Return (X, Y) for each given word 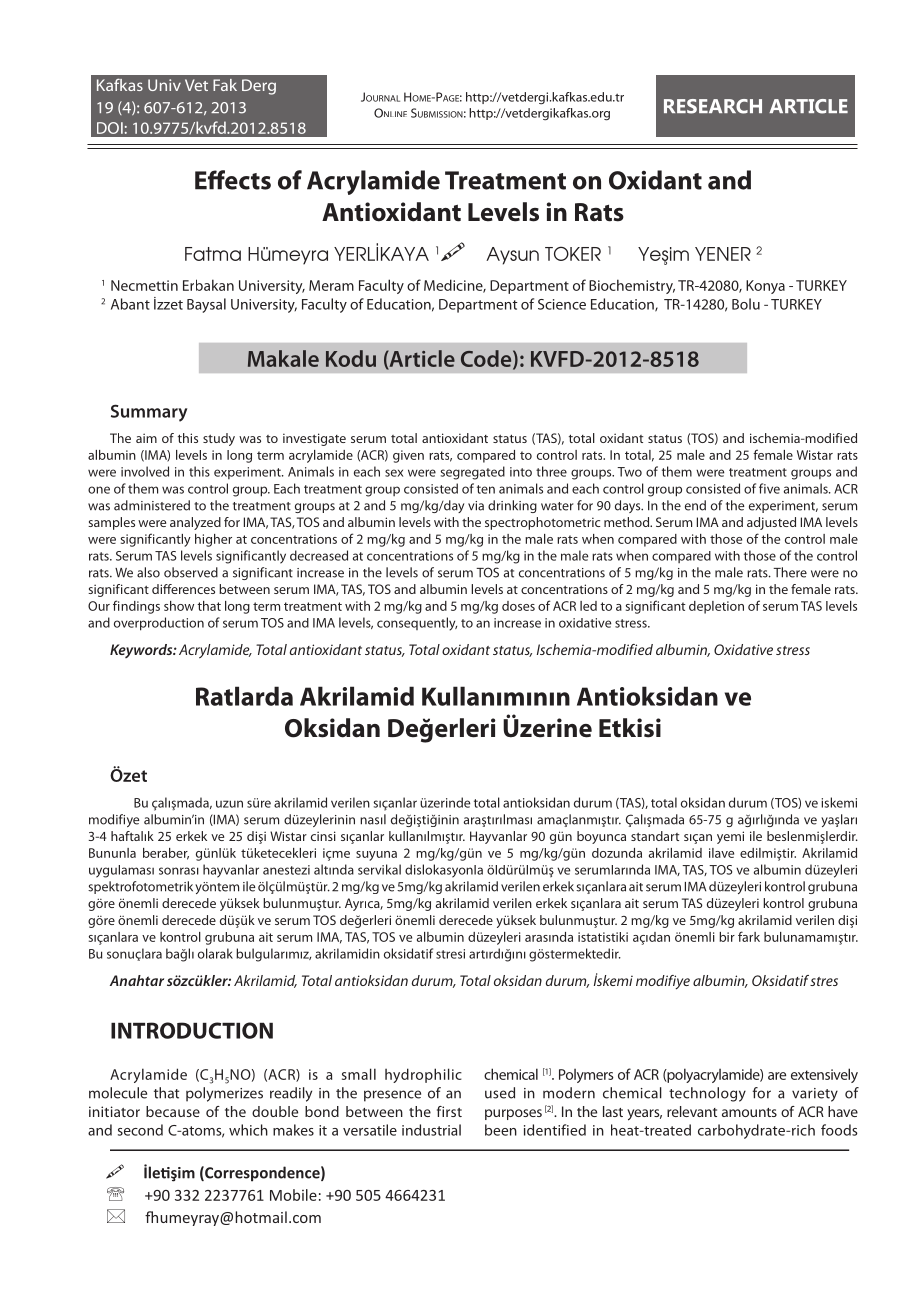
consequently (417, 624)
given (408, 456)
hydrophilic (423, 1075)
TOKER (573, 253)
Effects (233, 180)
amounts (749, 1112)
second (140, 1130)
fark (749, 936)
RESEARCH (713, 106)
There (790, 572)
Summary (149, 413)
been (501, 1130)
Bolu (746, 304)
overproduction (159, 624)
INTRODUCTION (192, 1030)
